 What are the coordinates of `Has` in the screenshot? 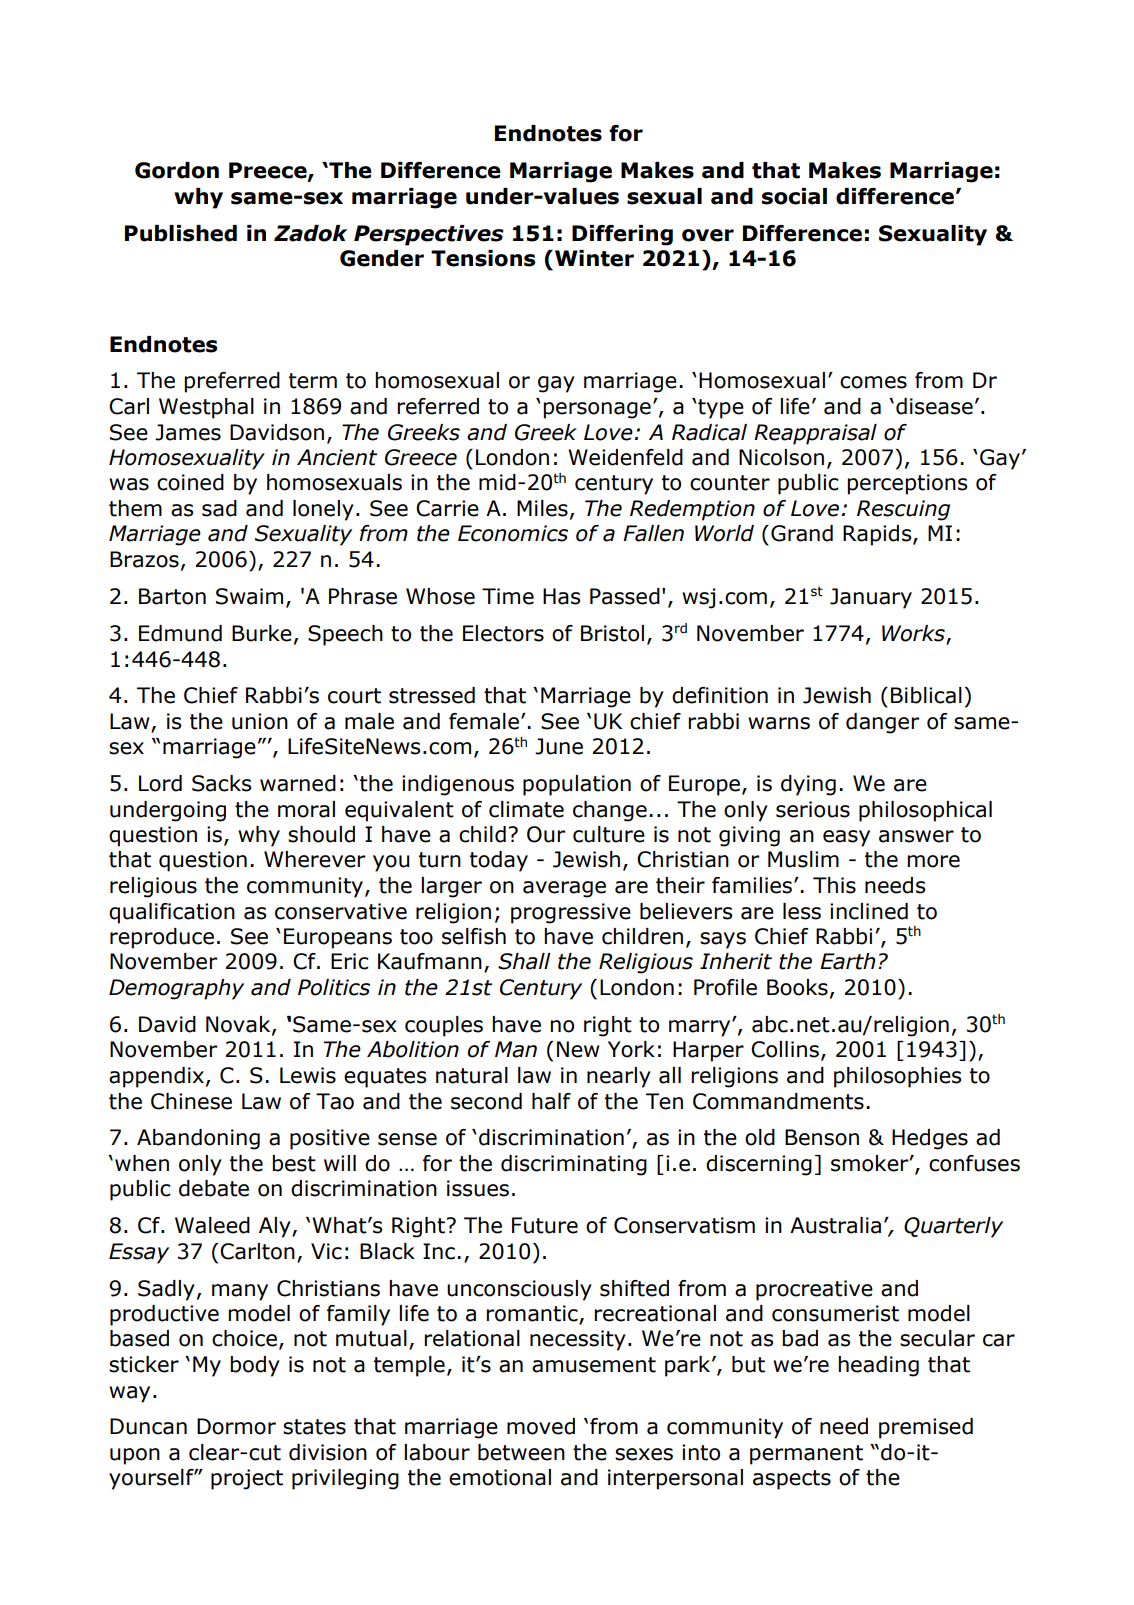 It's located at (561, 596).
